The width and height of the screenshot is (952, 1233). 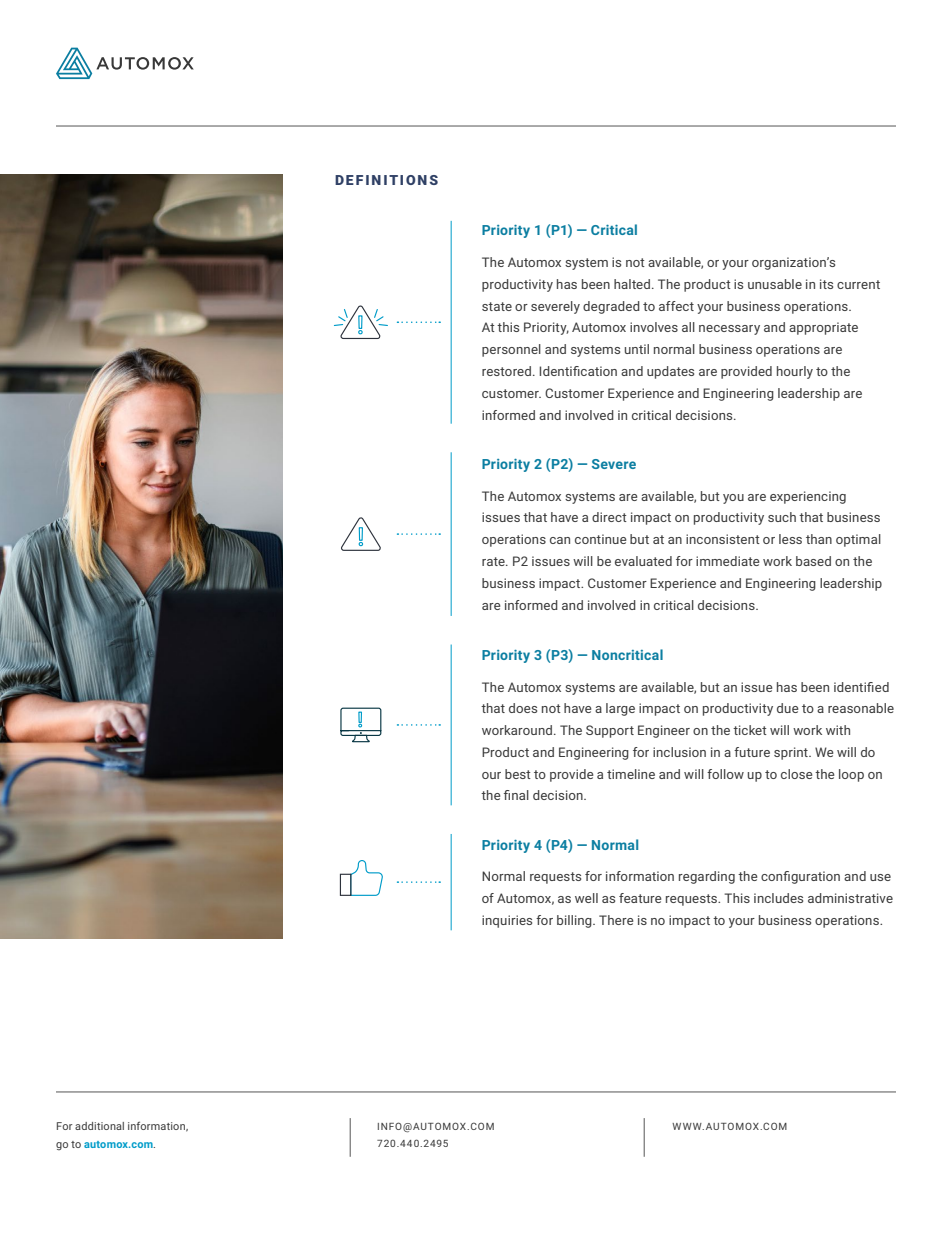 I want to click on such, so click(x=782, y=517).
